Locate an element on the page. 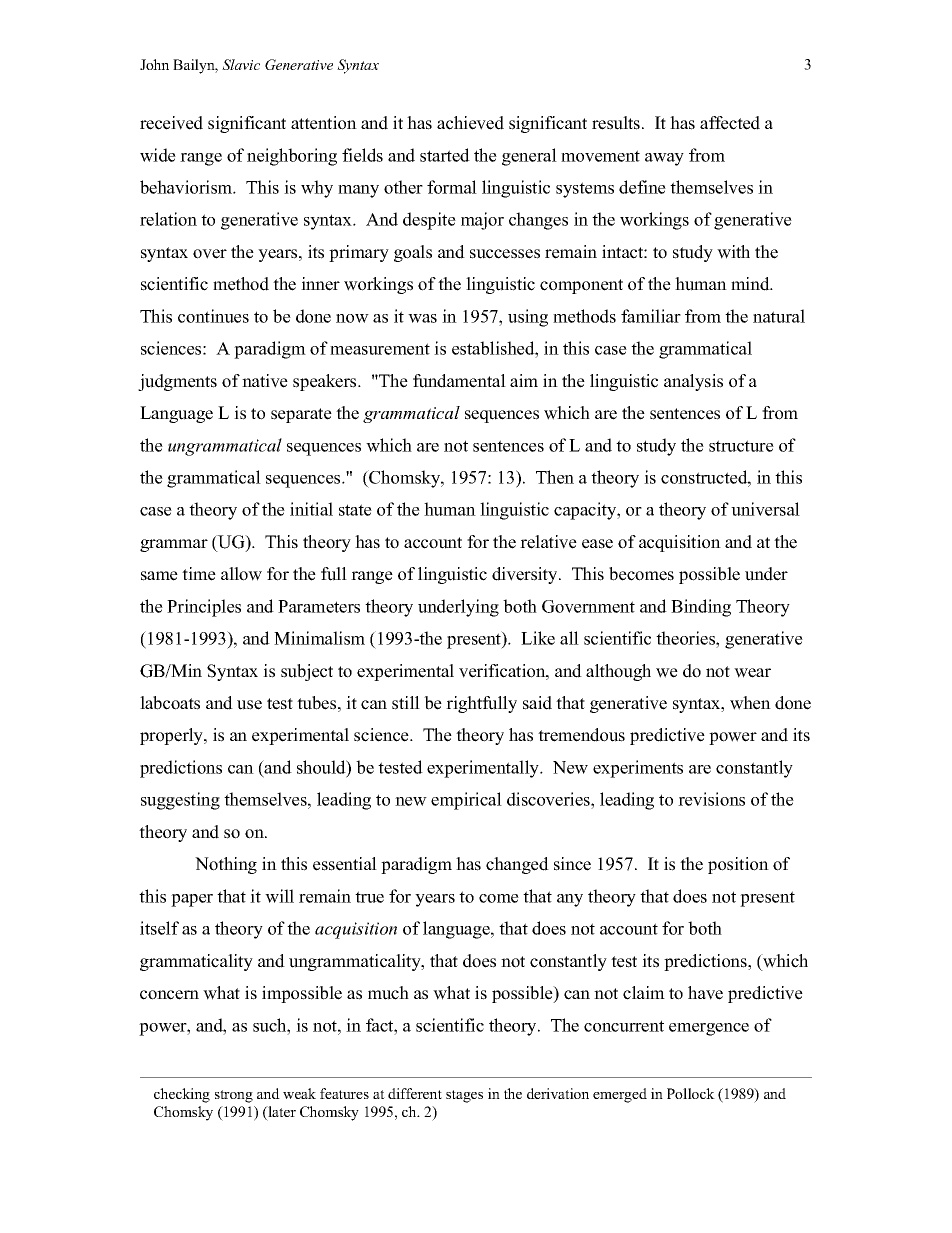 This document has height=1233, width=952. strong is located at coordinates (234, 1096).
